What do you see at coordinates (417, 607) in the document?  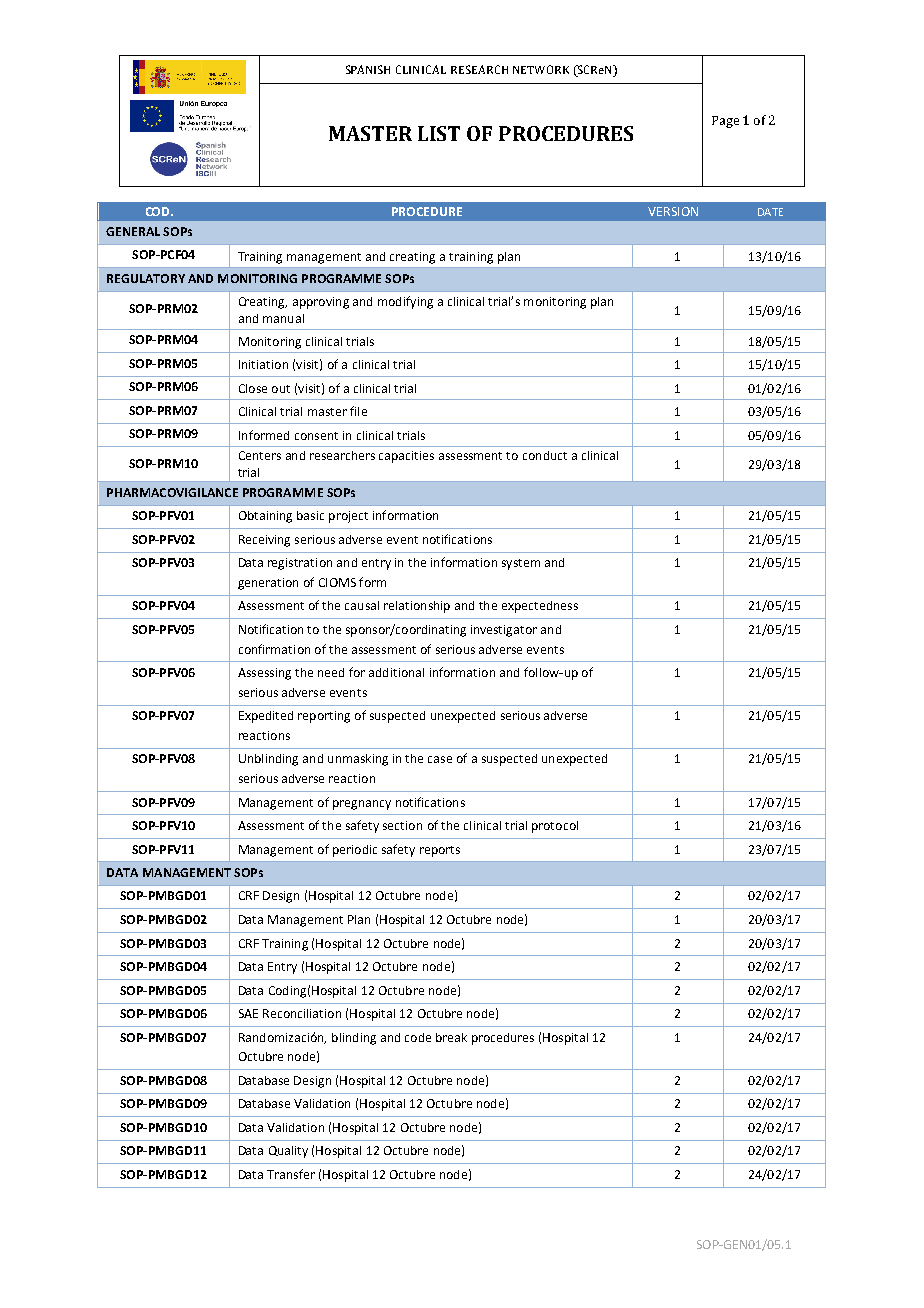 I see `relationship` at bounding box center [417, 607].
